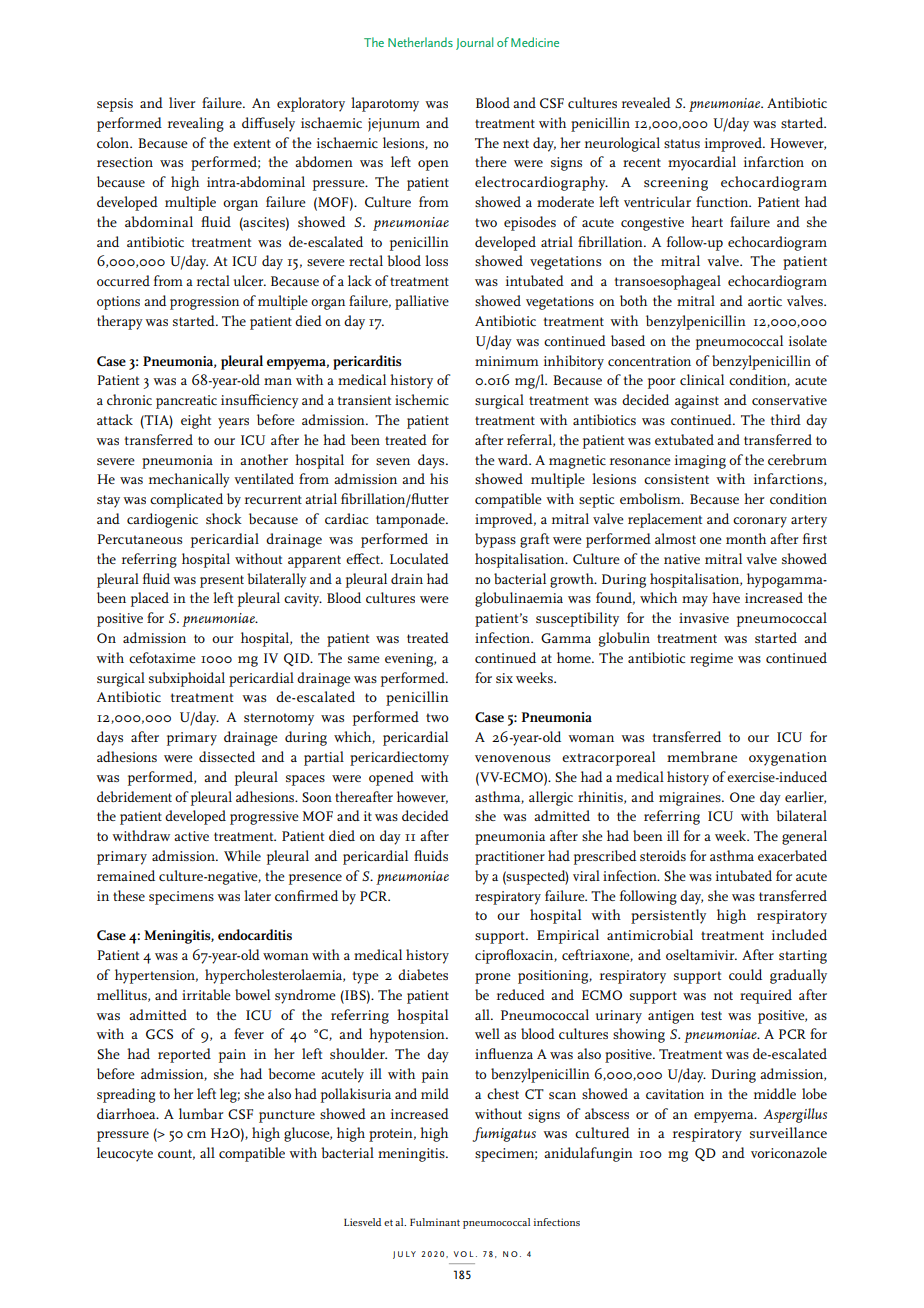  What do you see at coordinates (182, 102) in the page?
I see `liver` at bounding box center [182, 102].
